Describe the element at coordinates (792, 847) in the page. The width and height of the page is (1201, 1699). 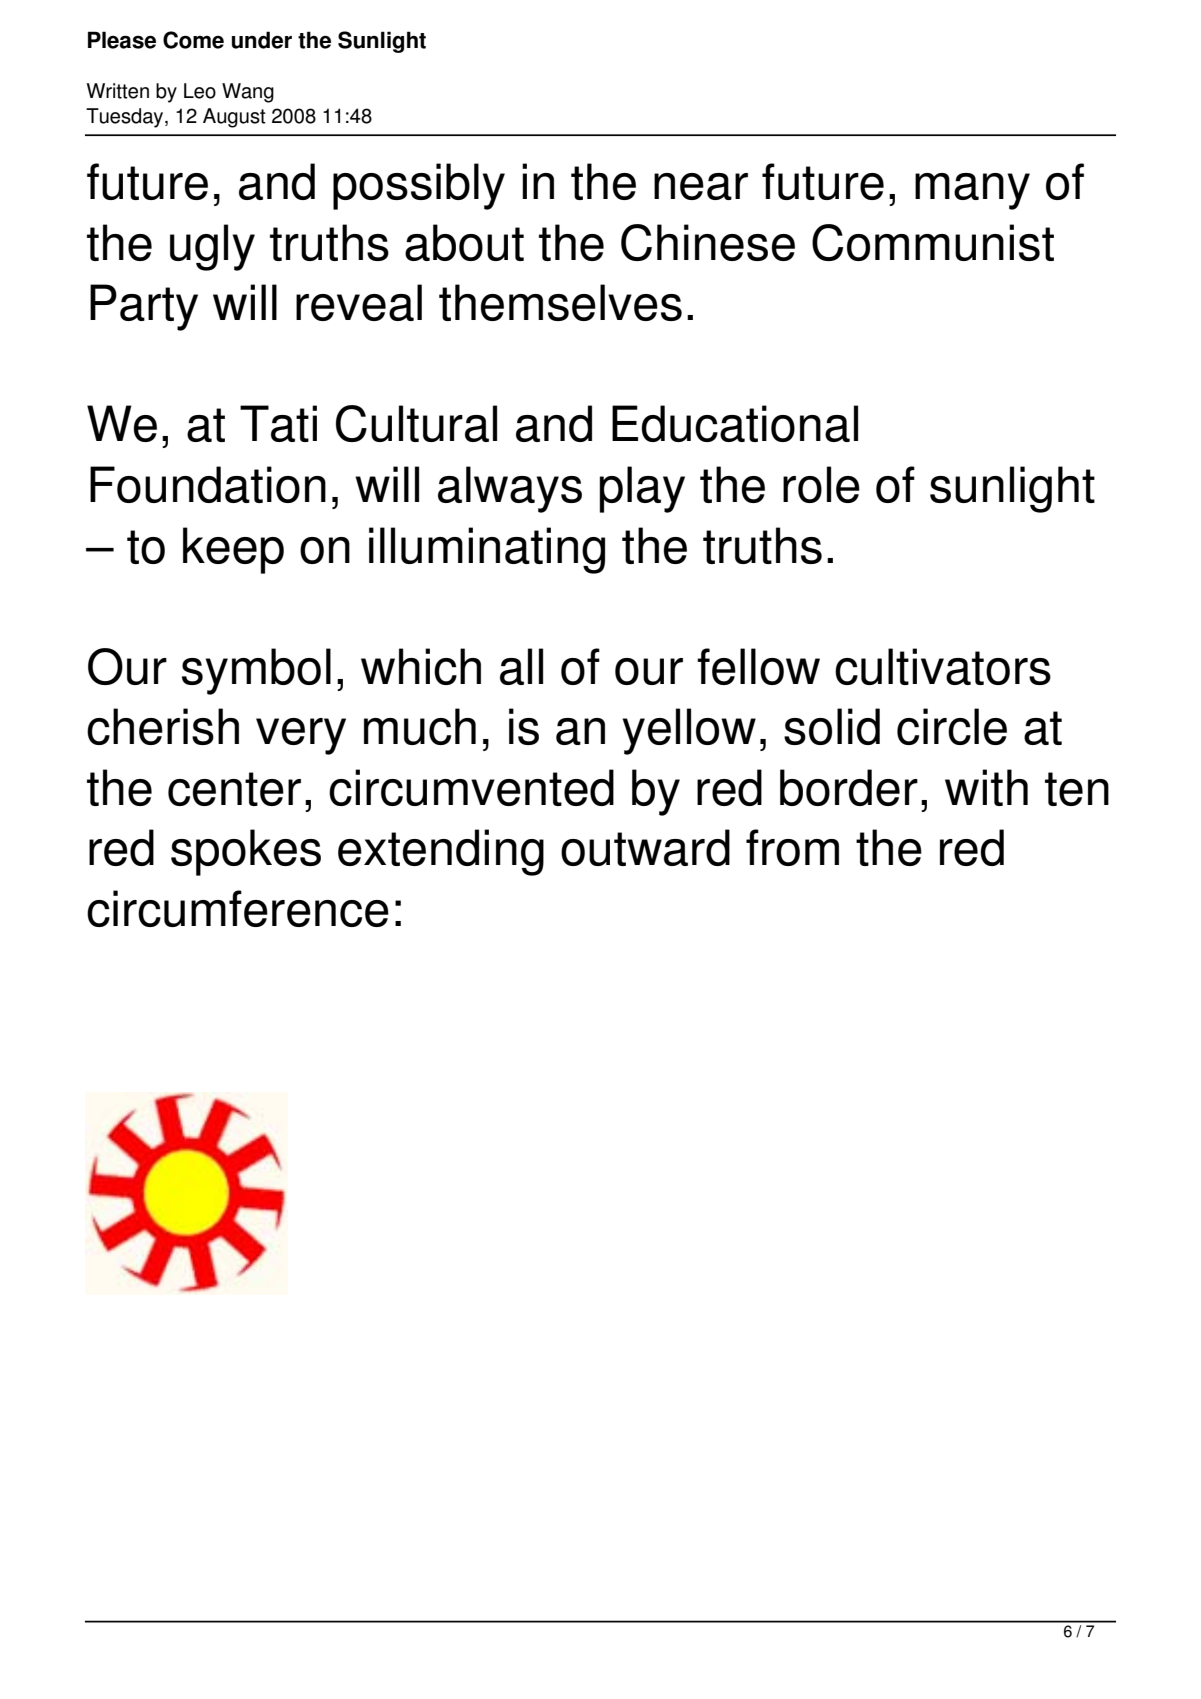
I see `from` at that location.
